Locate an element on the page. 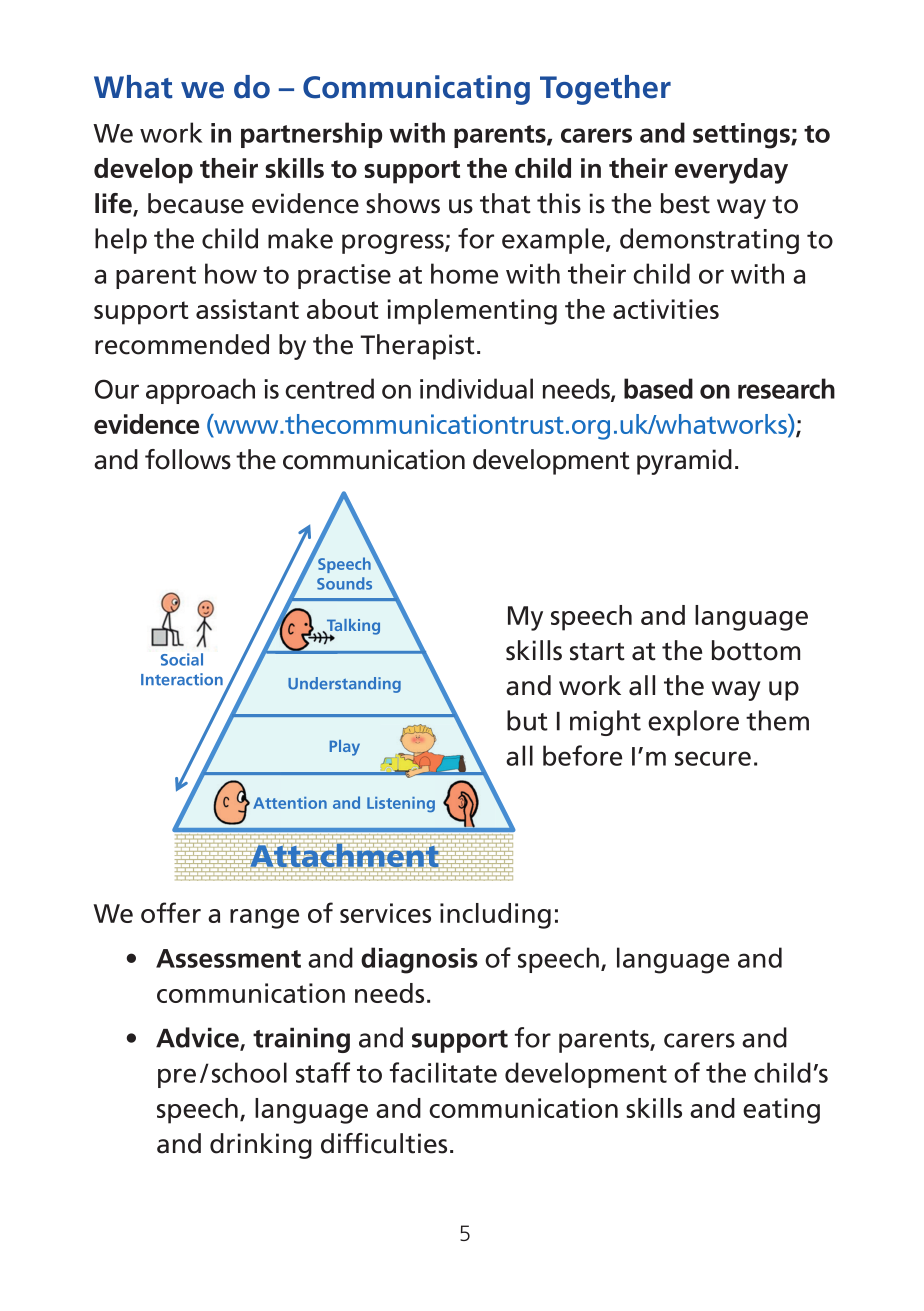 The image size is (924, 1311). Communicating is located at coordinates (416, 90).
